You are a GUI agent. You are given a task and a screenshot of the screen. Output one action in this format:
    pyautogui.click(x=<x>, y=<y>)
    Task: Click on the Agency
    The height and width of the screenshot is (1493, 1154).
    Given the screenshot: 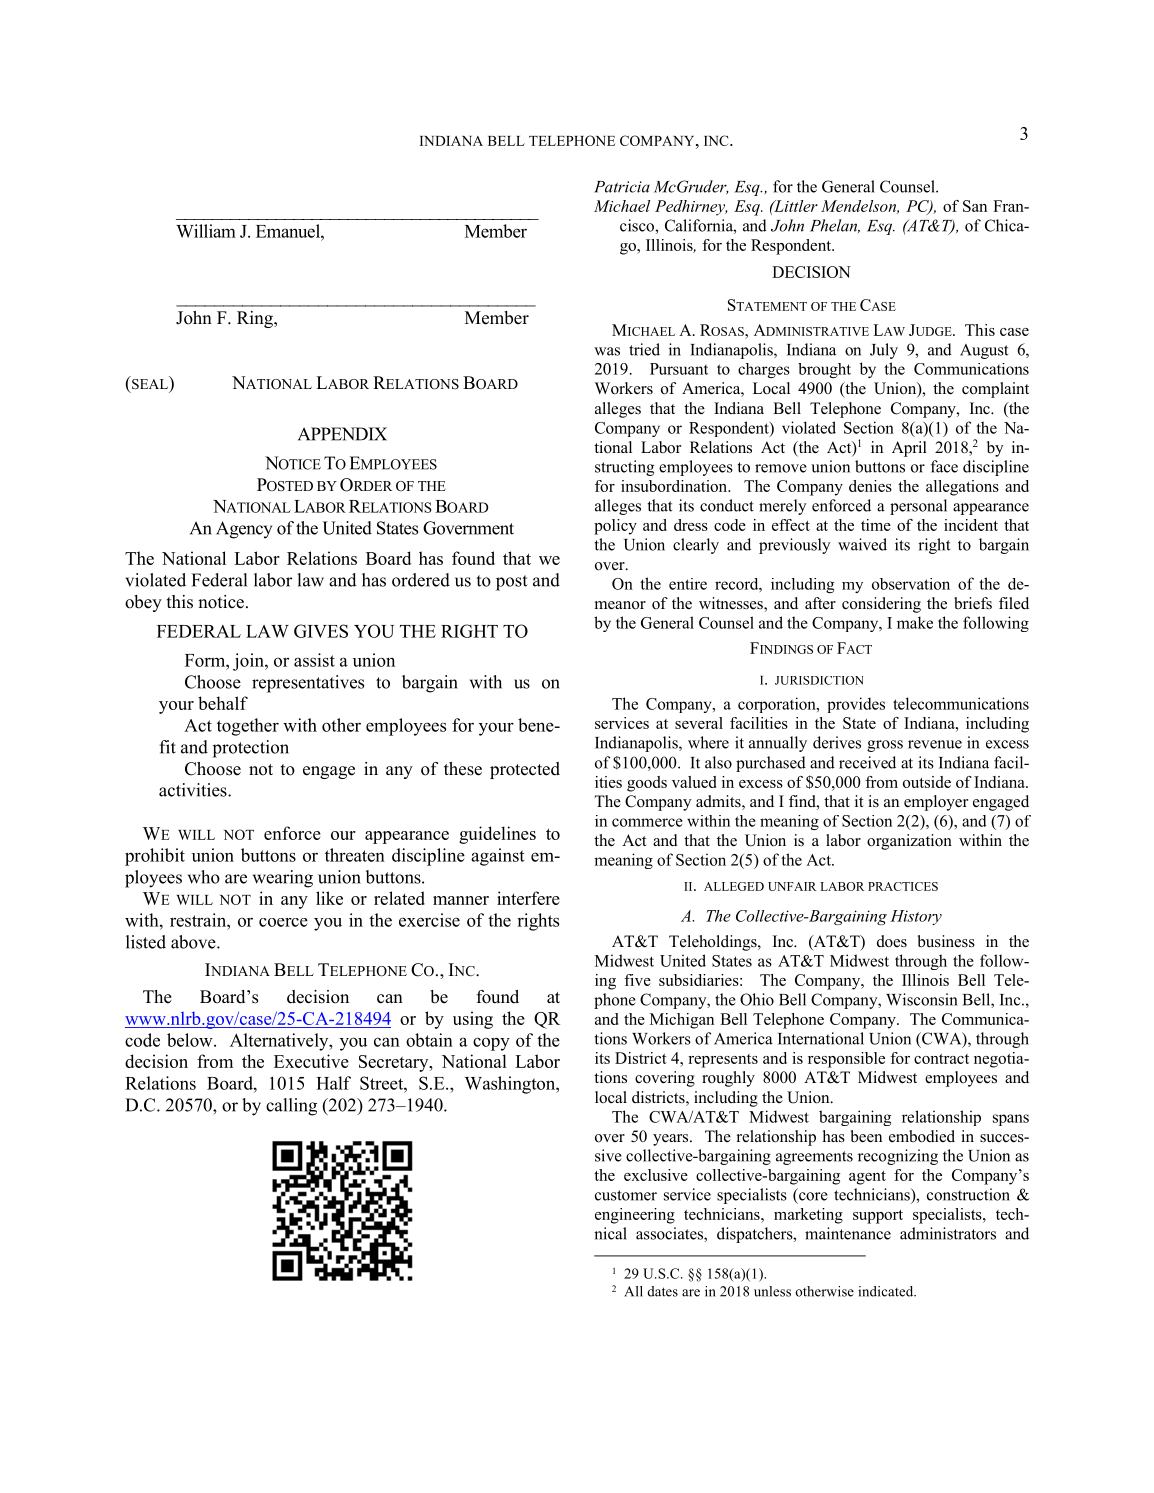 What is the action you would take?
    pyautogui.click(x=244, y=530)
